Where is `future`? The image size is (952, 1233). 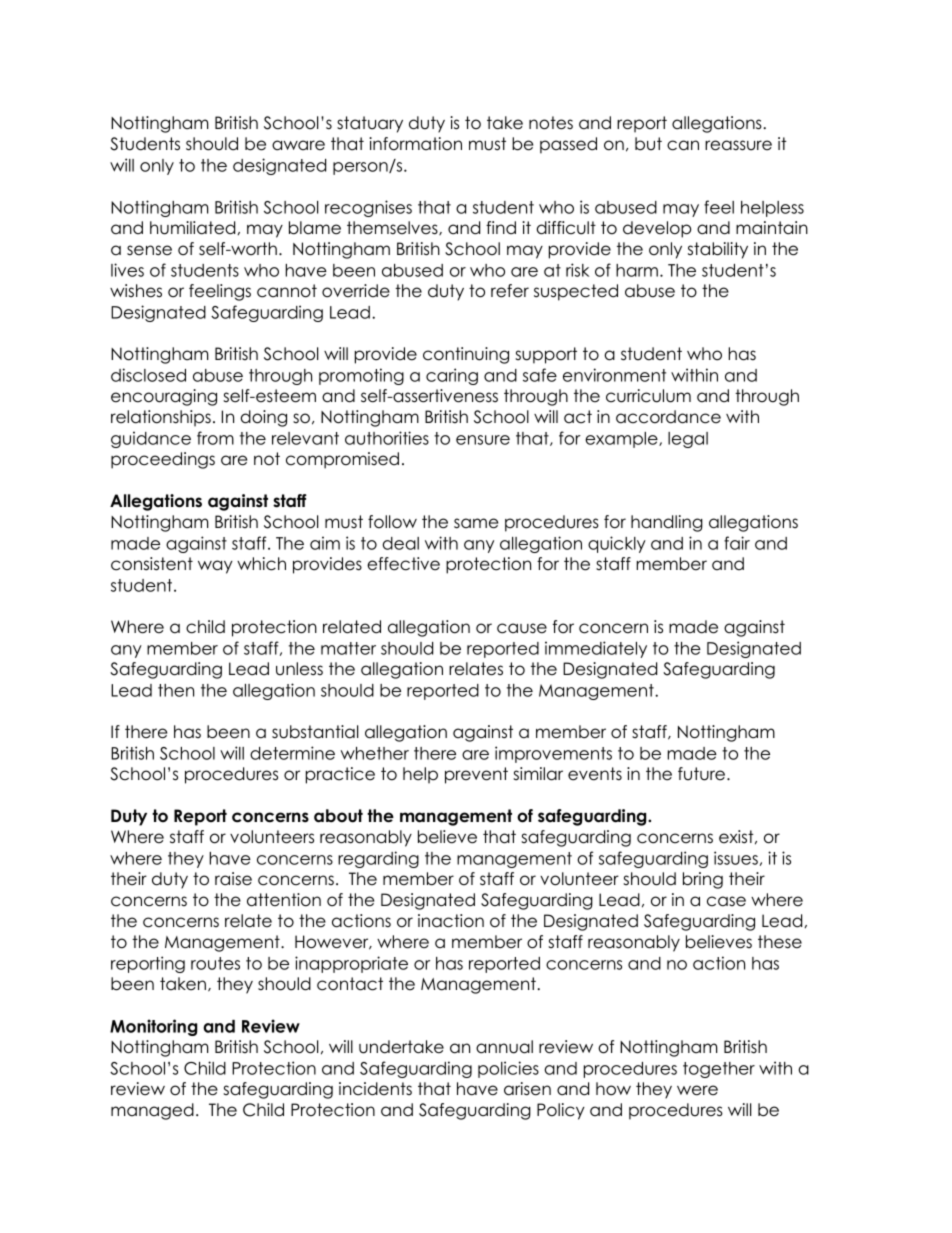
future is located at coordinates (703, 774).
